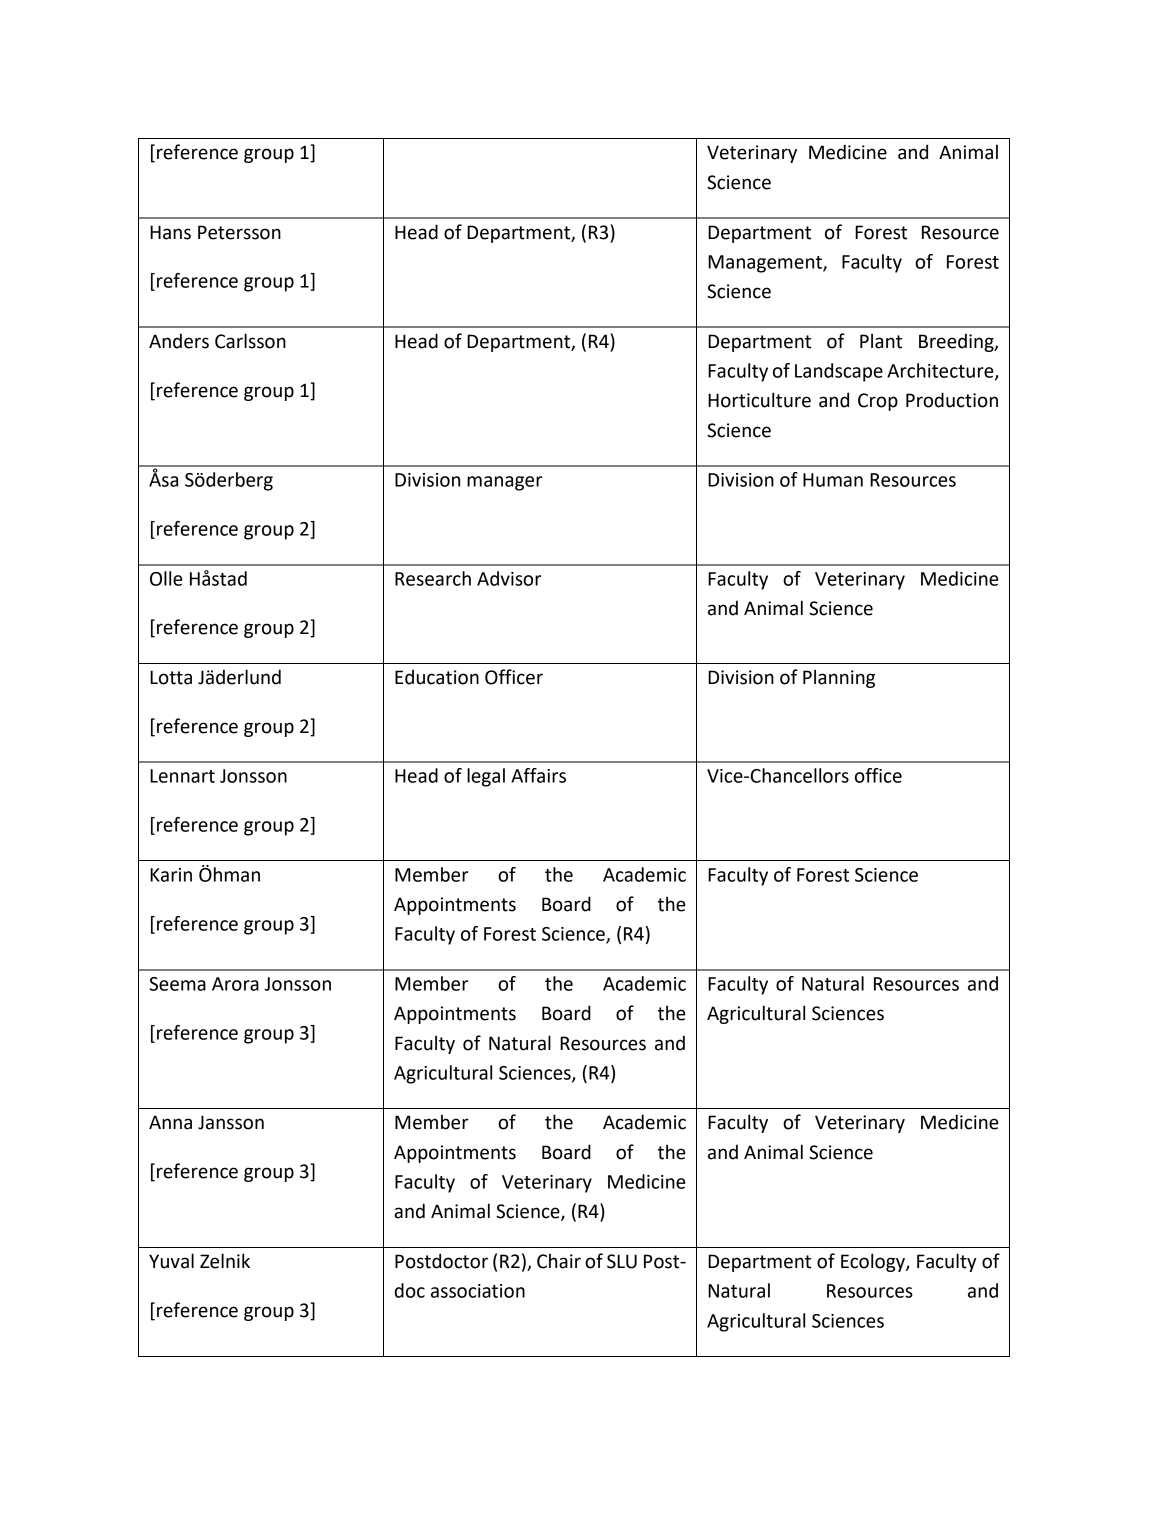 Image resolution: width=1175 pixels, height=1521 pixels. What do you see at coordinates (766, 264) in the screenshot?
I see `Management` at bounding box center [766, 264].
